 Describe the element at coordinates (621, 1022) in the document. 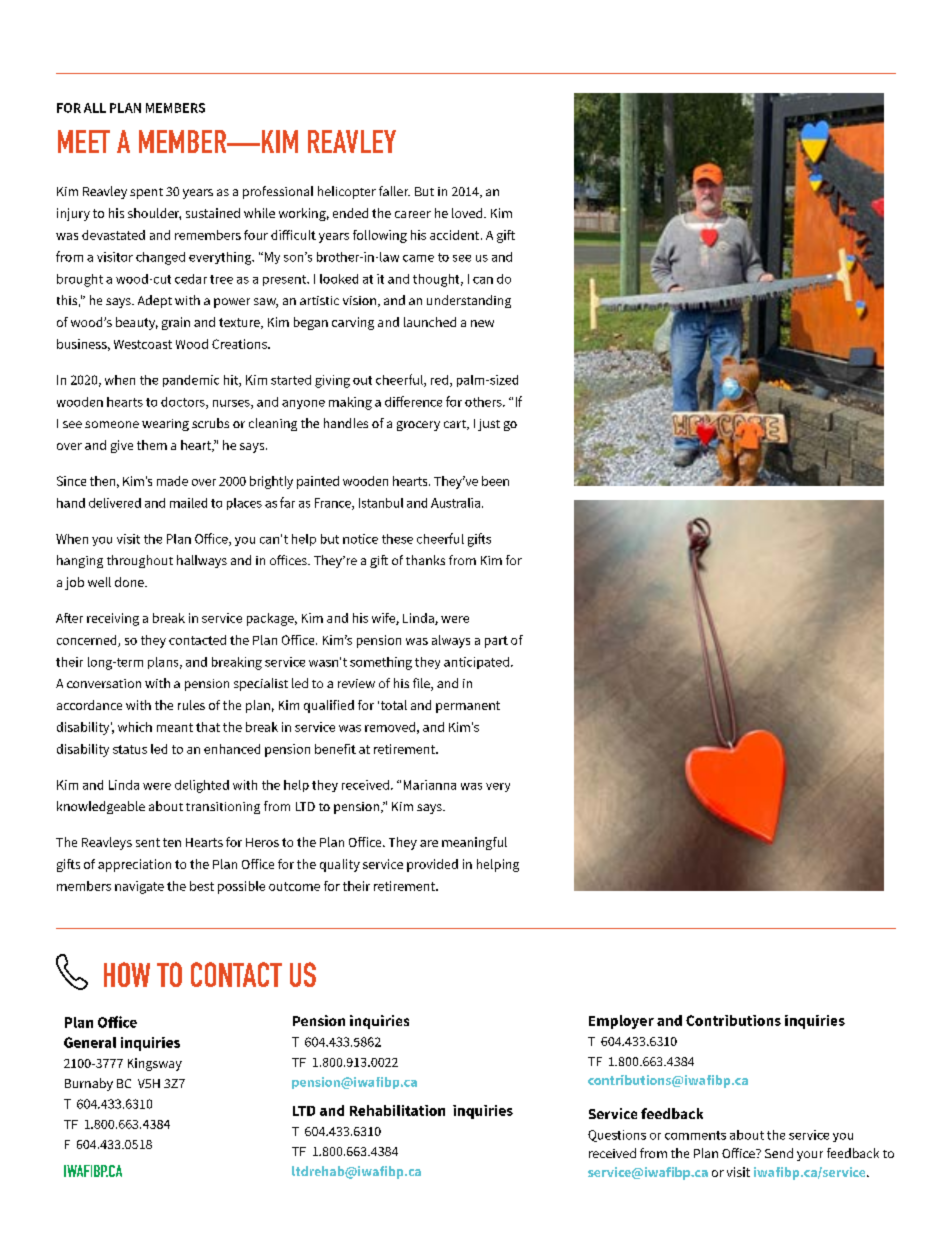

I see `Employer` at that location.
